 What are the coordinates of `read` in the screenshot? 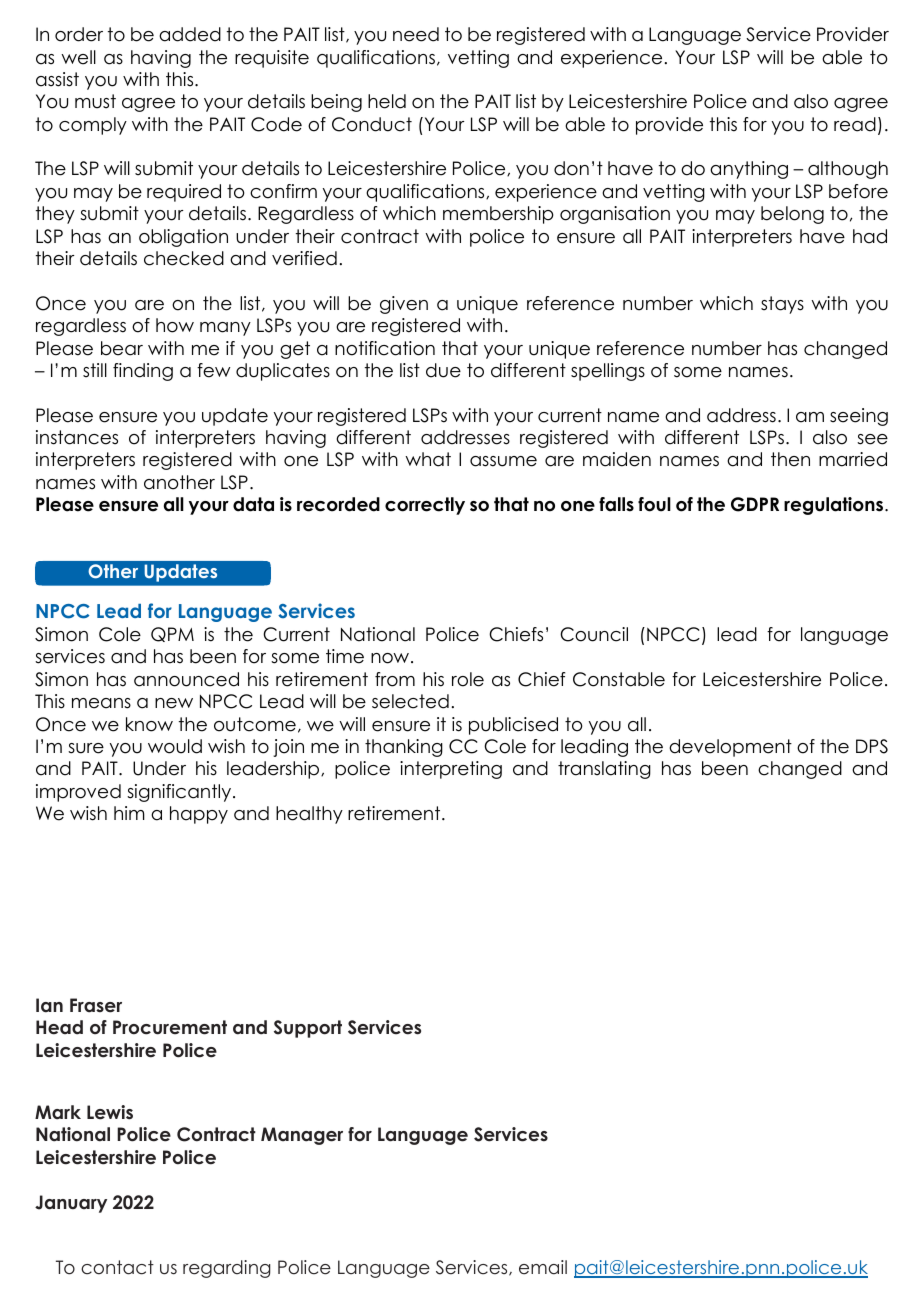 It's located at (855, 124).
